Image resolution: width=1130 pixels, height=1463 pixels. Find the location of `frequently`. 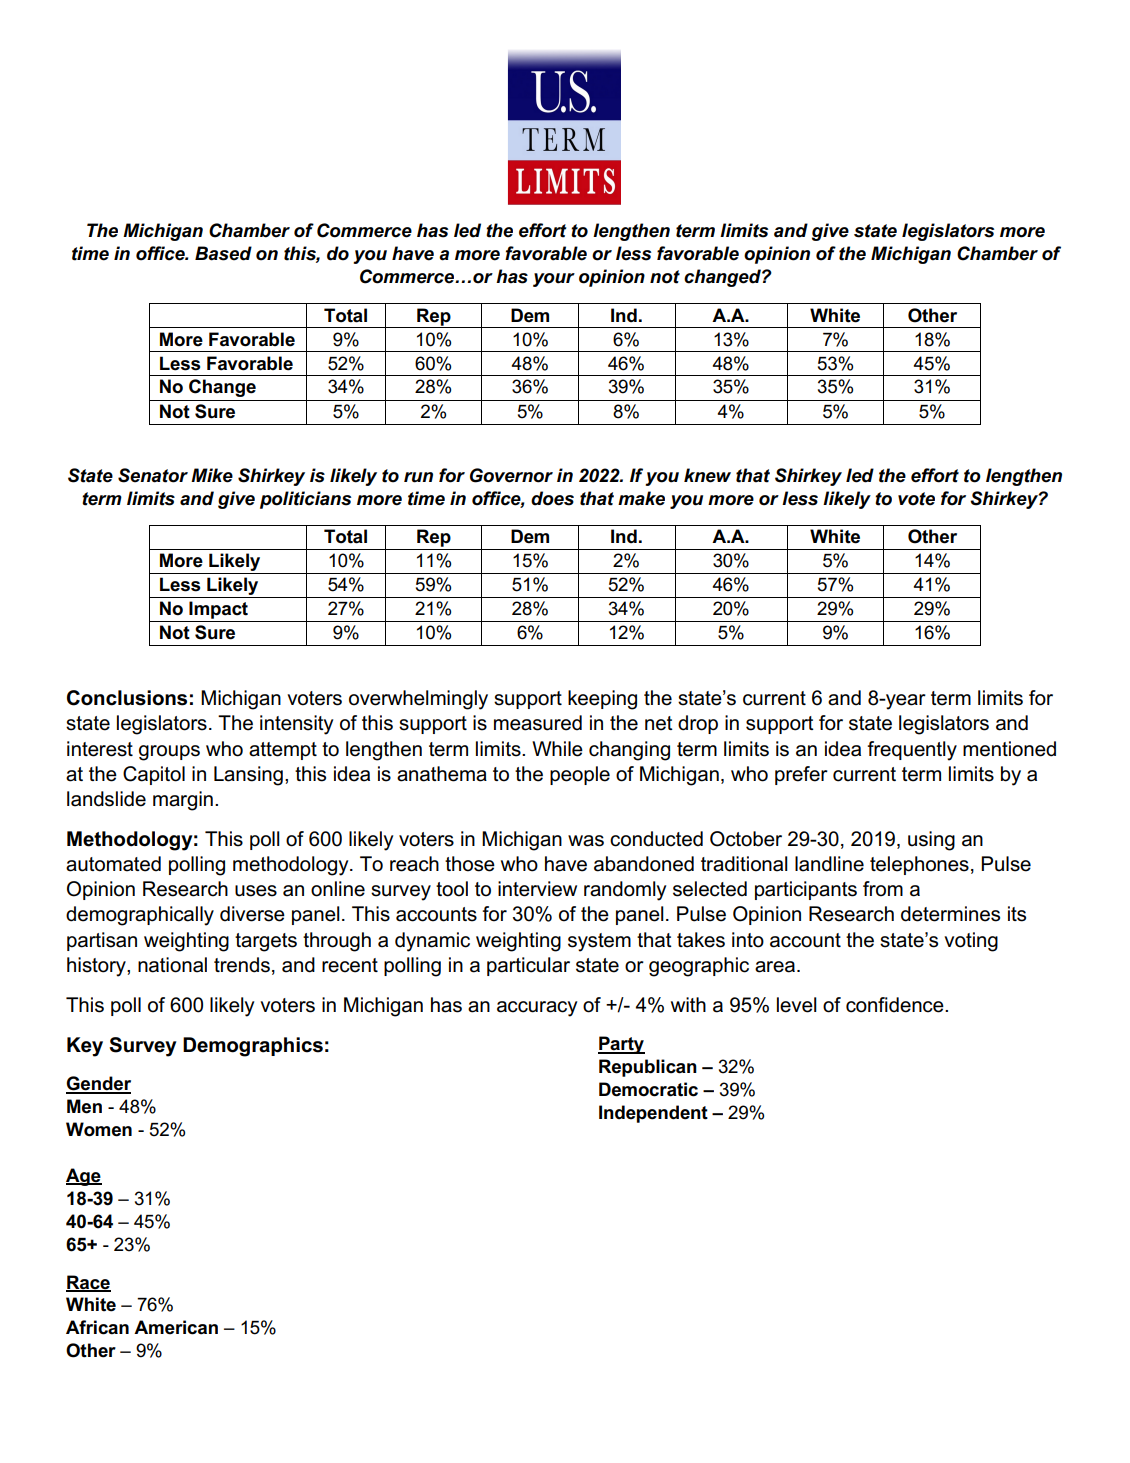

frequently is located at coordinates (912, 751).
